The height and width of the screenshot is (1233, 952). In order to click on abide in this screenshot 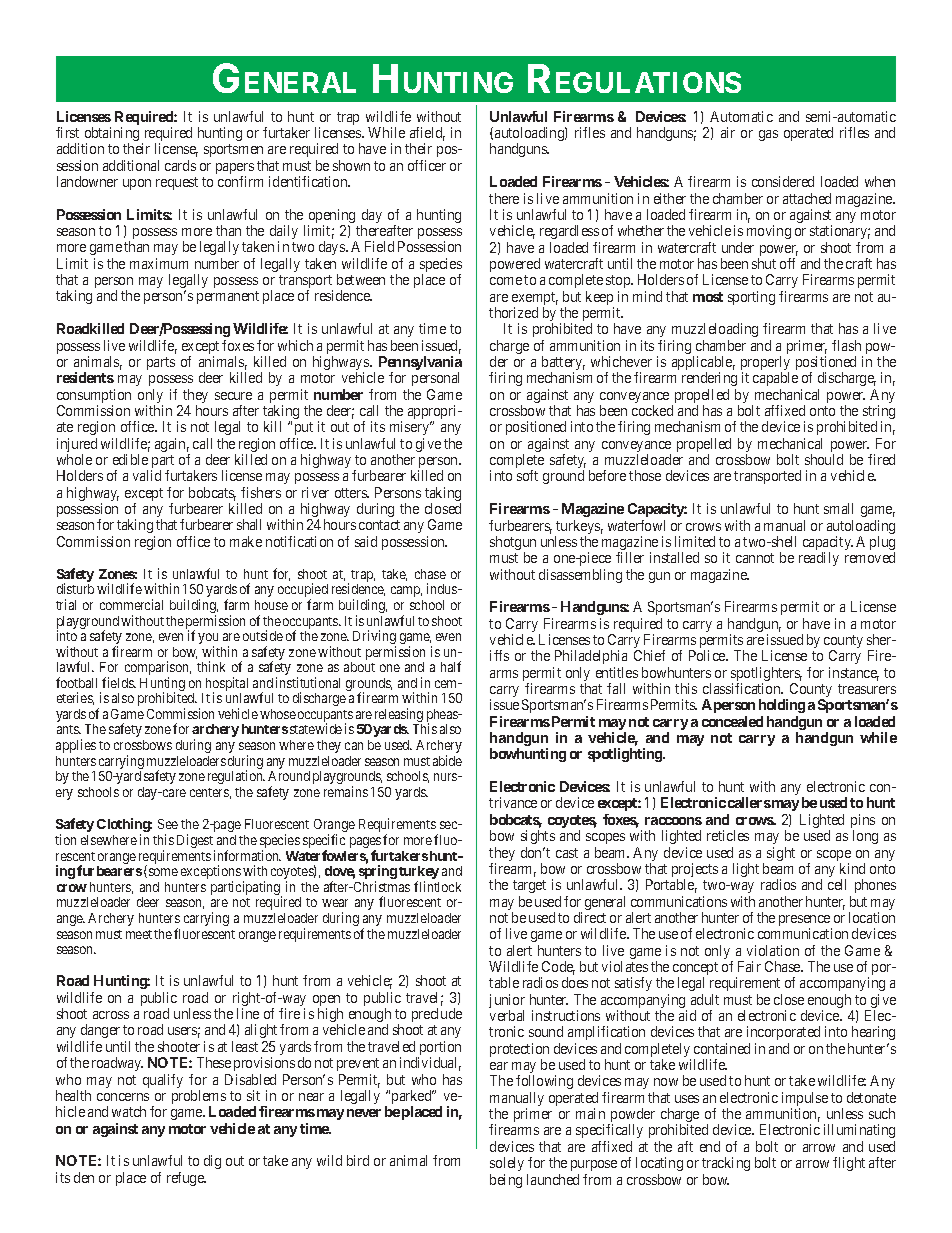, I will do `click(447, 760)`.
